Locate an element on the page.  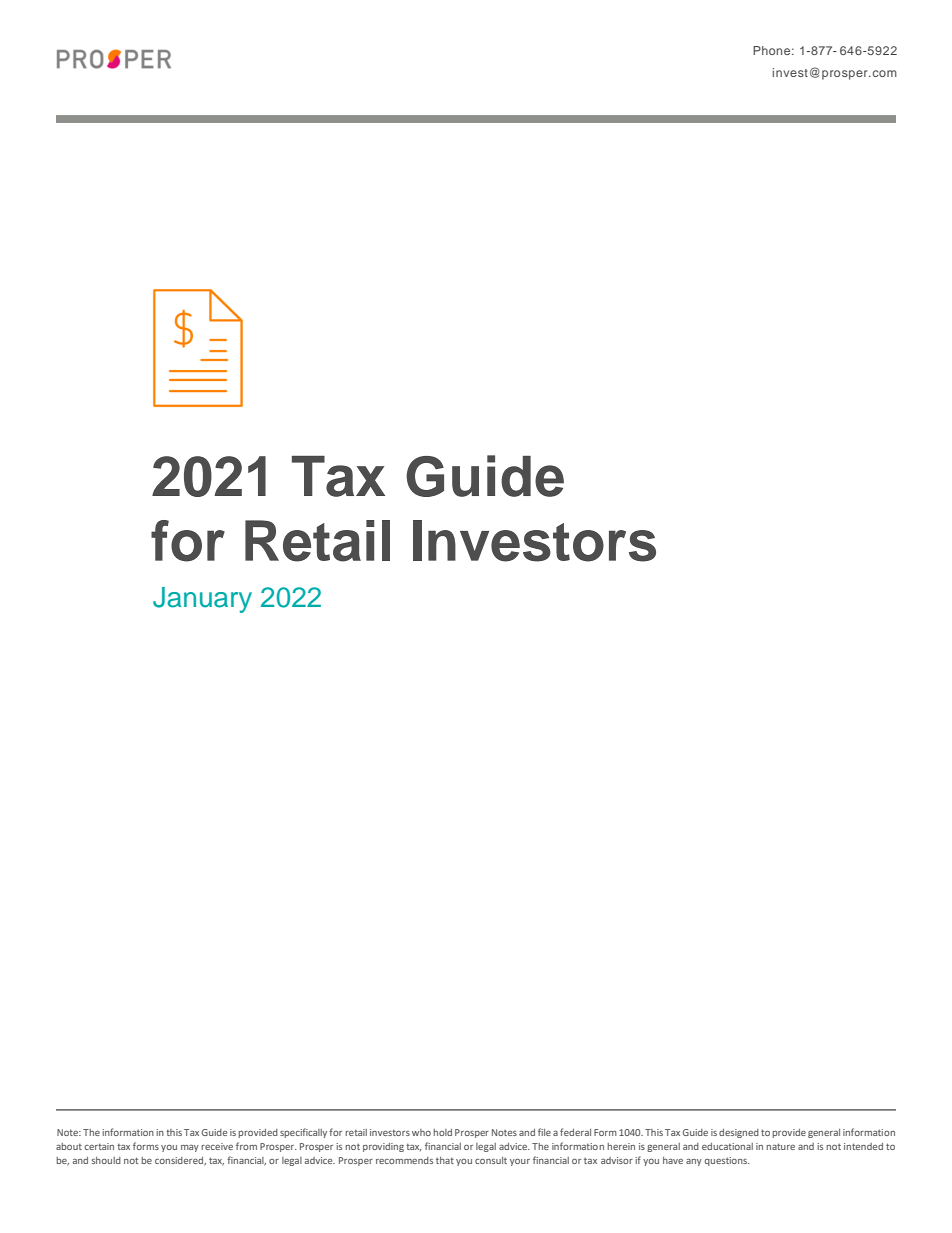
January is located at coordinates (202, 600).
